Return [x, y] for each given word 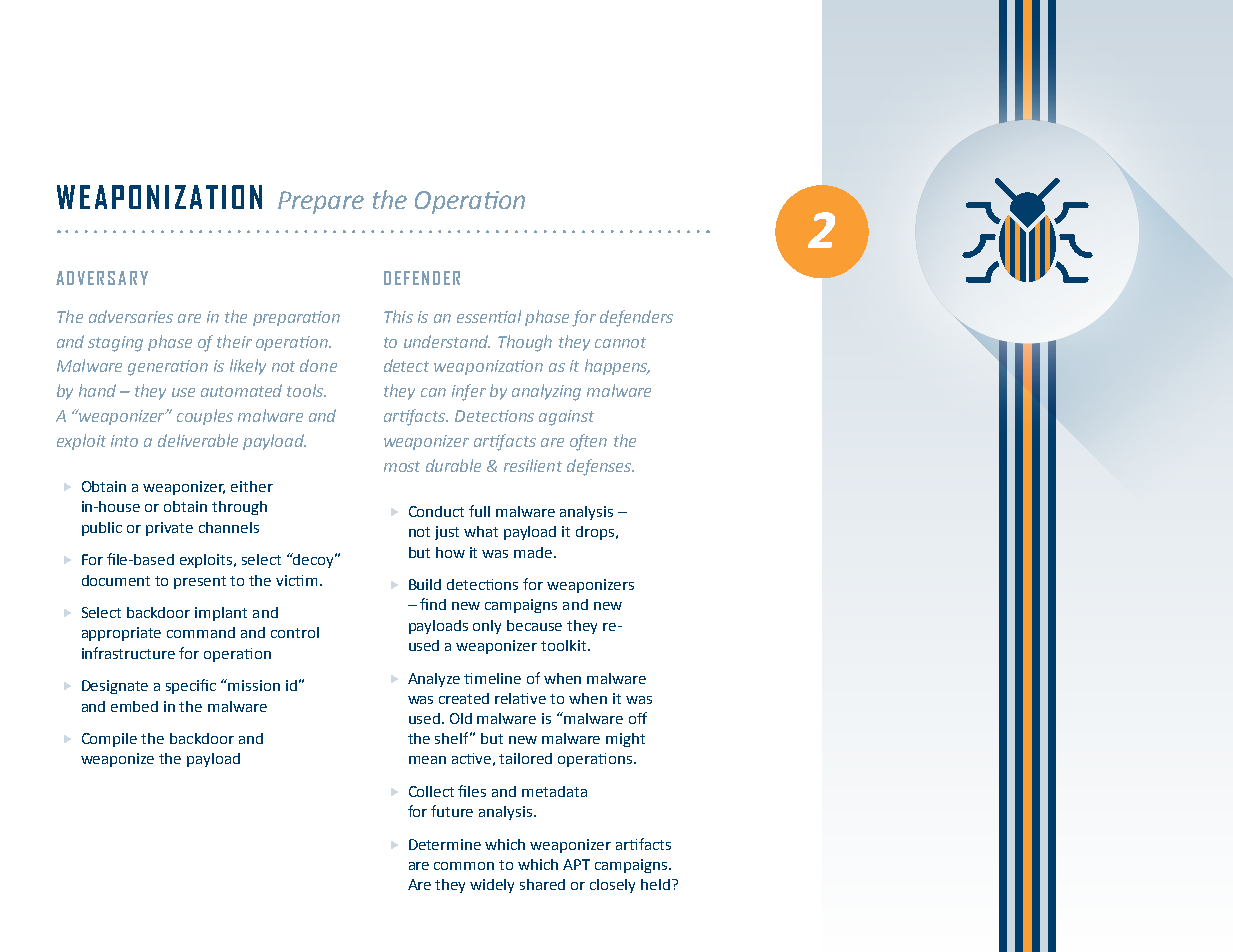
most [402, 466]
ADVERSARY [102, 278]
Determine [445, 844]
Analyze [434, 680]
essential [489, 316]
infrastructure [128, 653]
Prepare [321, 202]
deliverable [198, 440]
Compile [109, 740]
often [588, 442]
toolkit [563, 645]
